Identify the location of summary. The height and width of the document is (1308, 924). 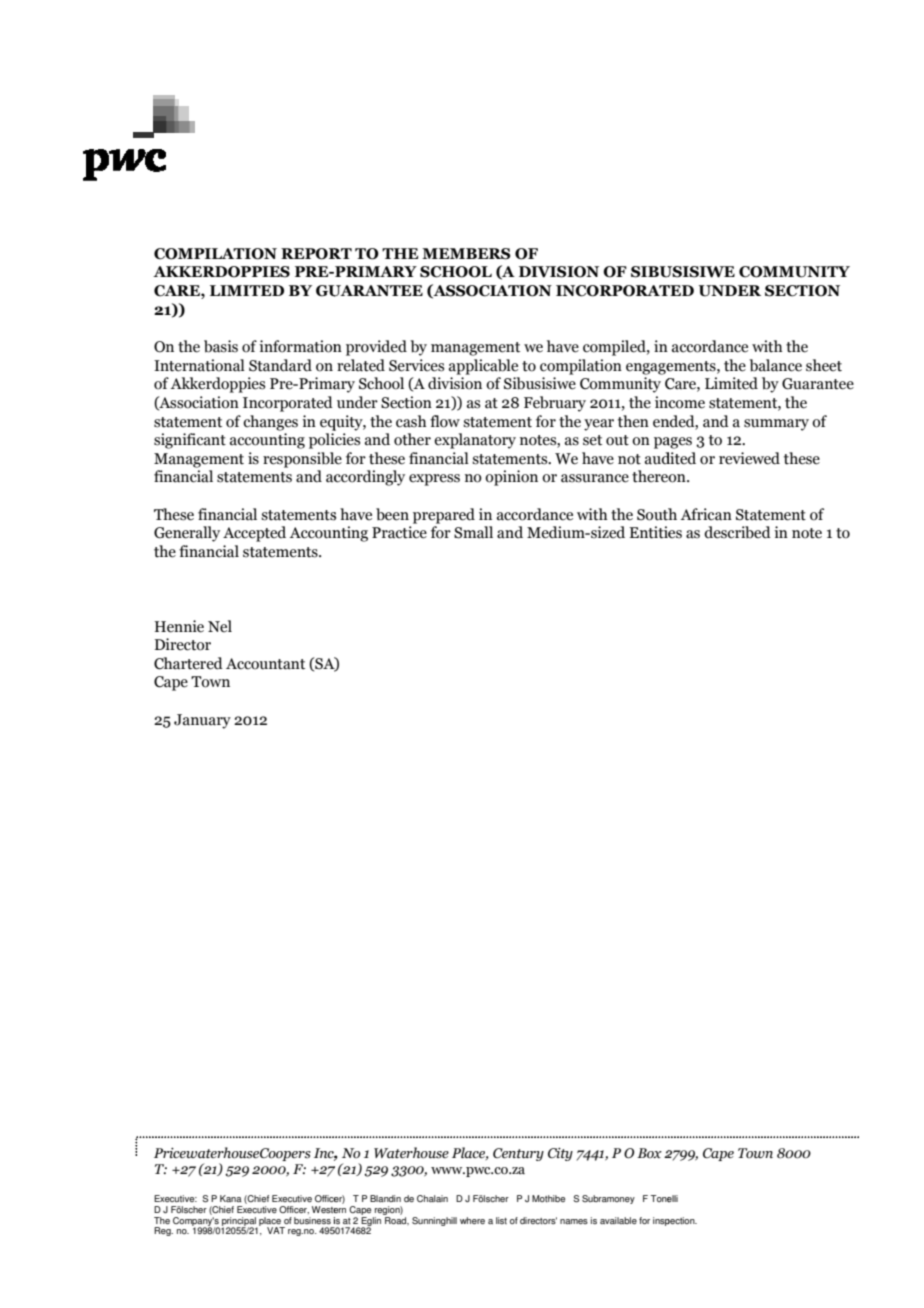
(776, 425).
